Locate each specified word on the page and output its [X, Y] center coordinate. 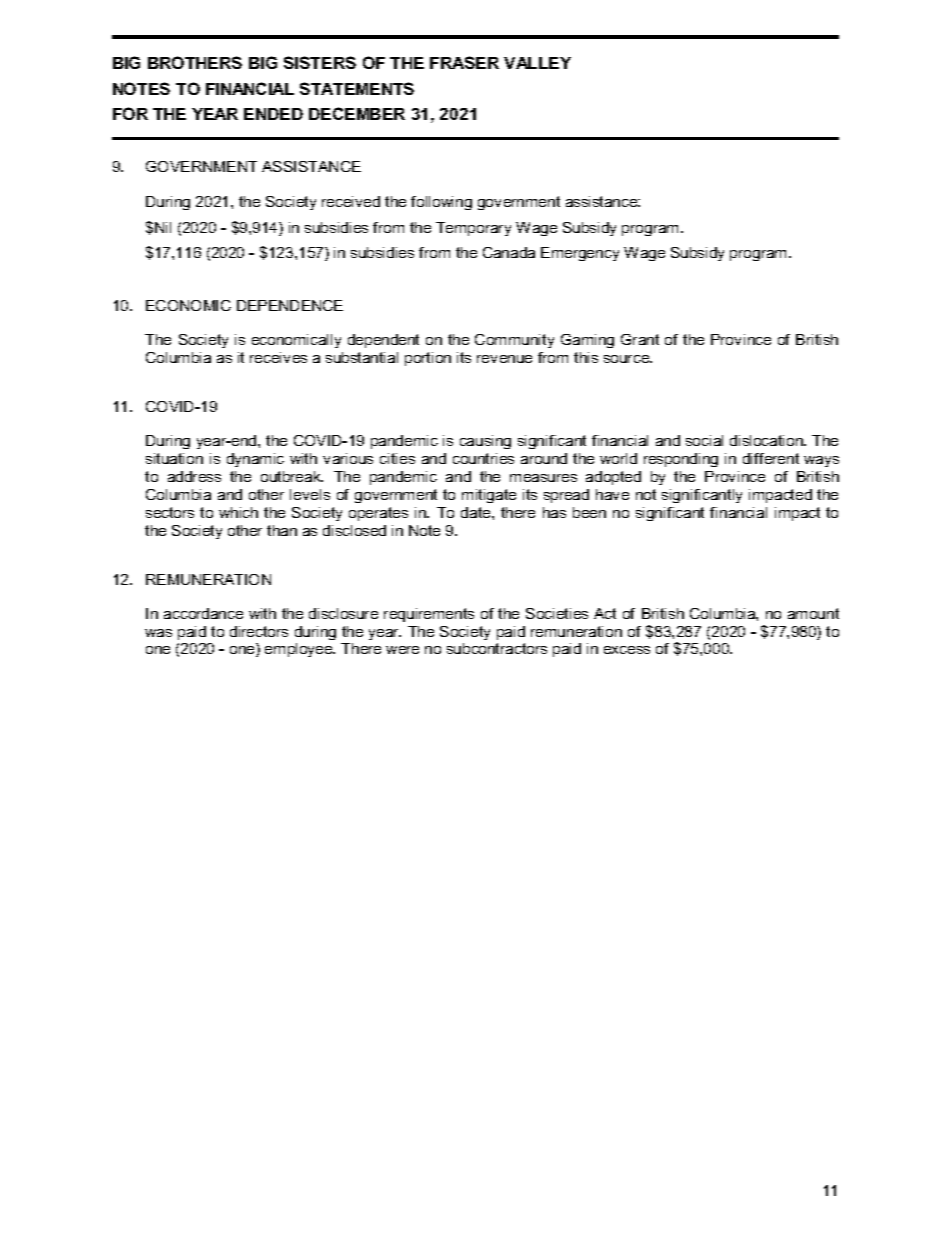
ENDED [273, 114]
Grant [640, 339]
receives [278, 357]
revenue [504, 359]
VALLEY [537, 63]
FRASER [464, 62]
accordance [203, 613]
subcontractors [497, 648]
